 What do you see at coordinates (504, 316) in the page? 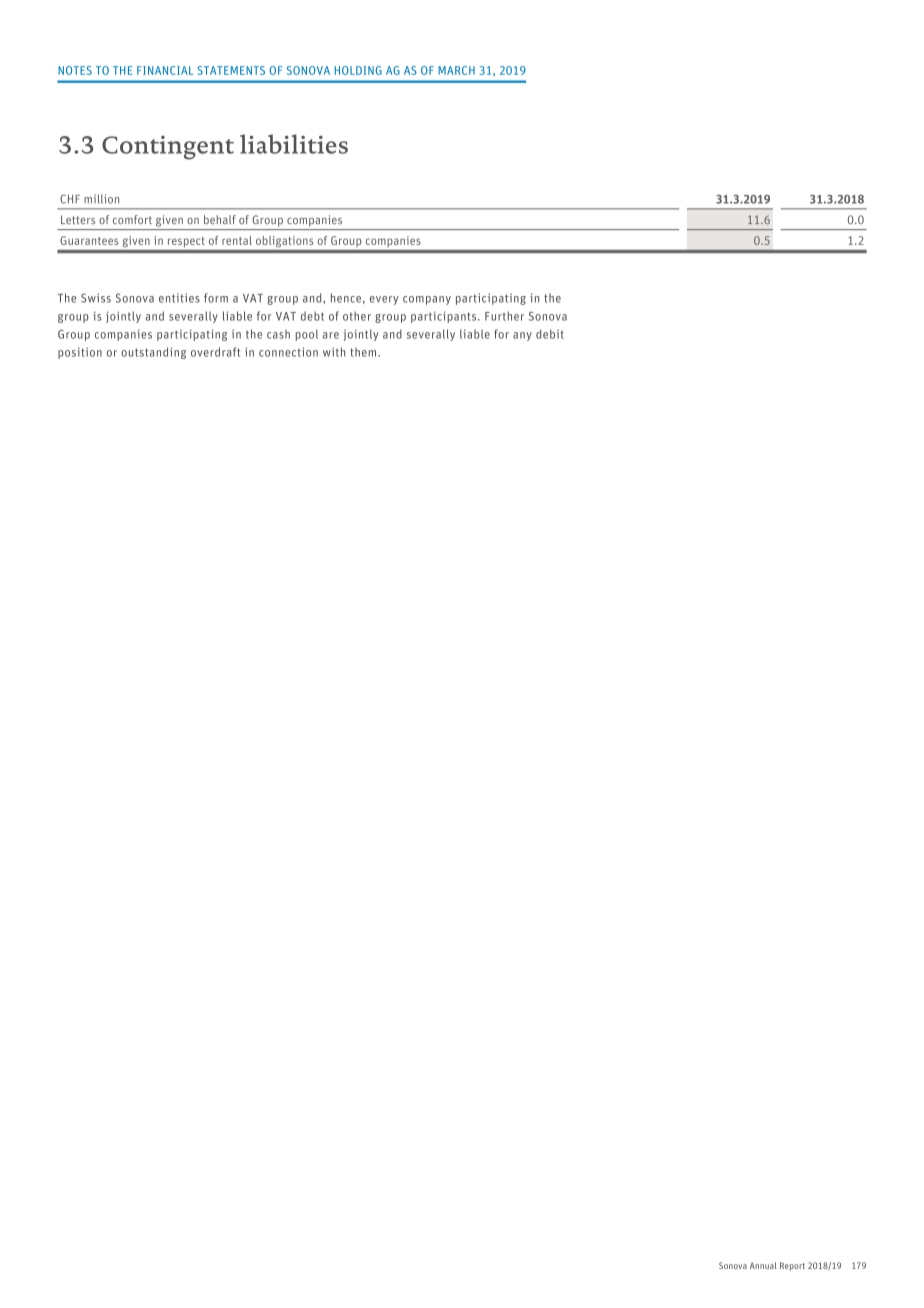
I see `Further` at bounding box center [504, 316].
